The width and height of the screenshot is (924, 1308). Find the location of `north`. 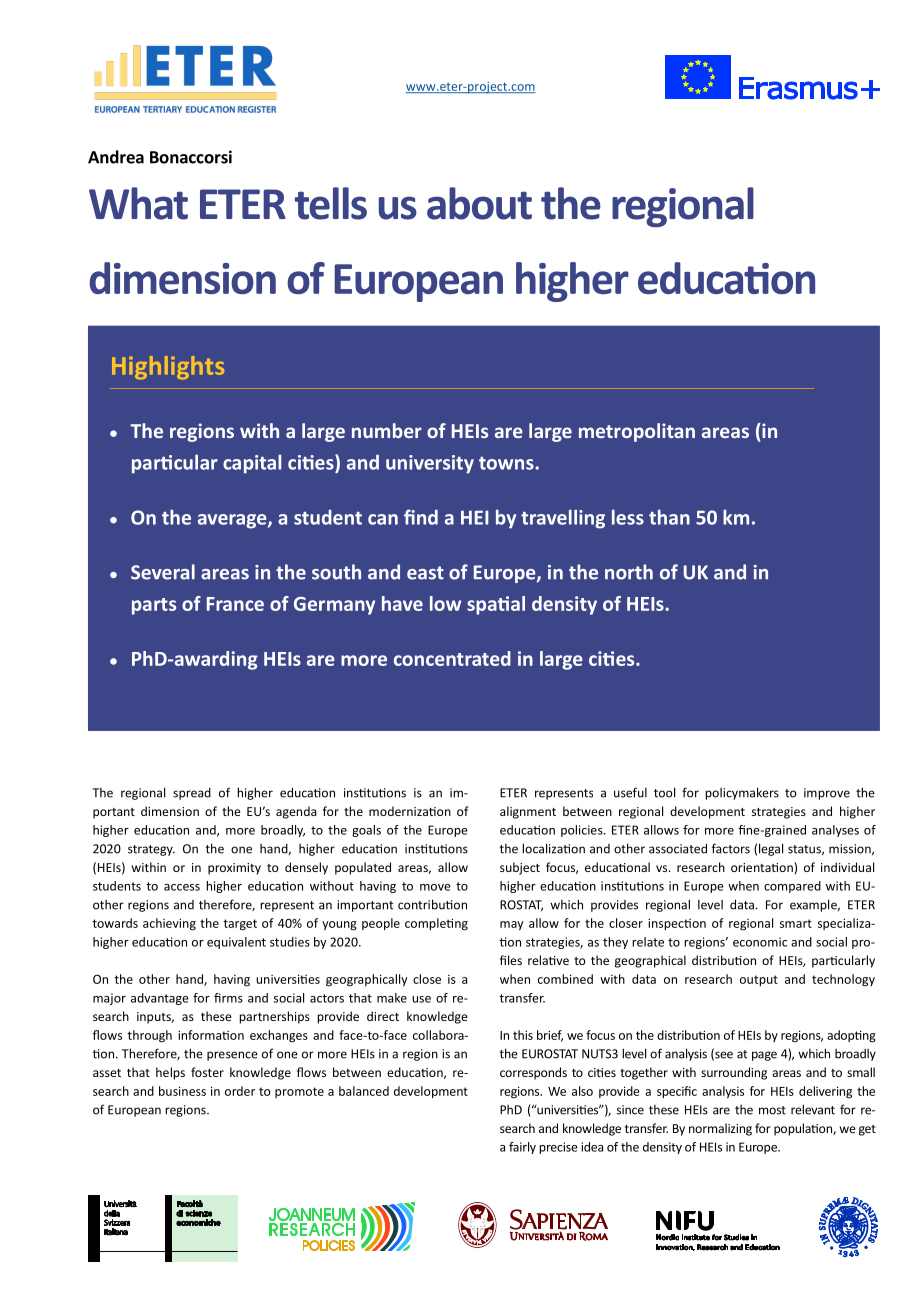

north is located at coordinates (629, 572).
